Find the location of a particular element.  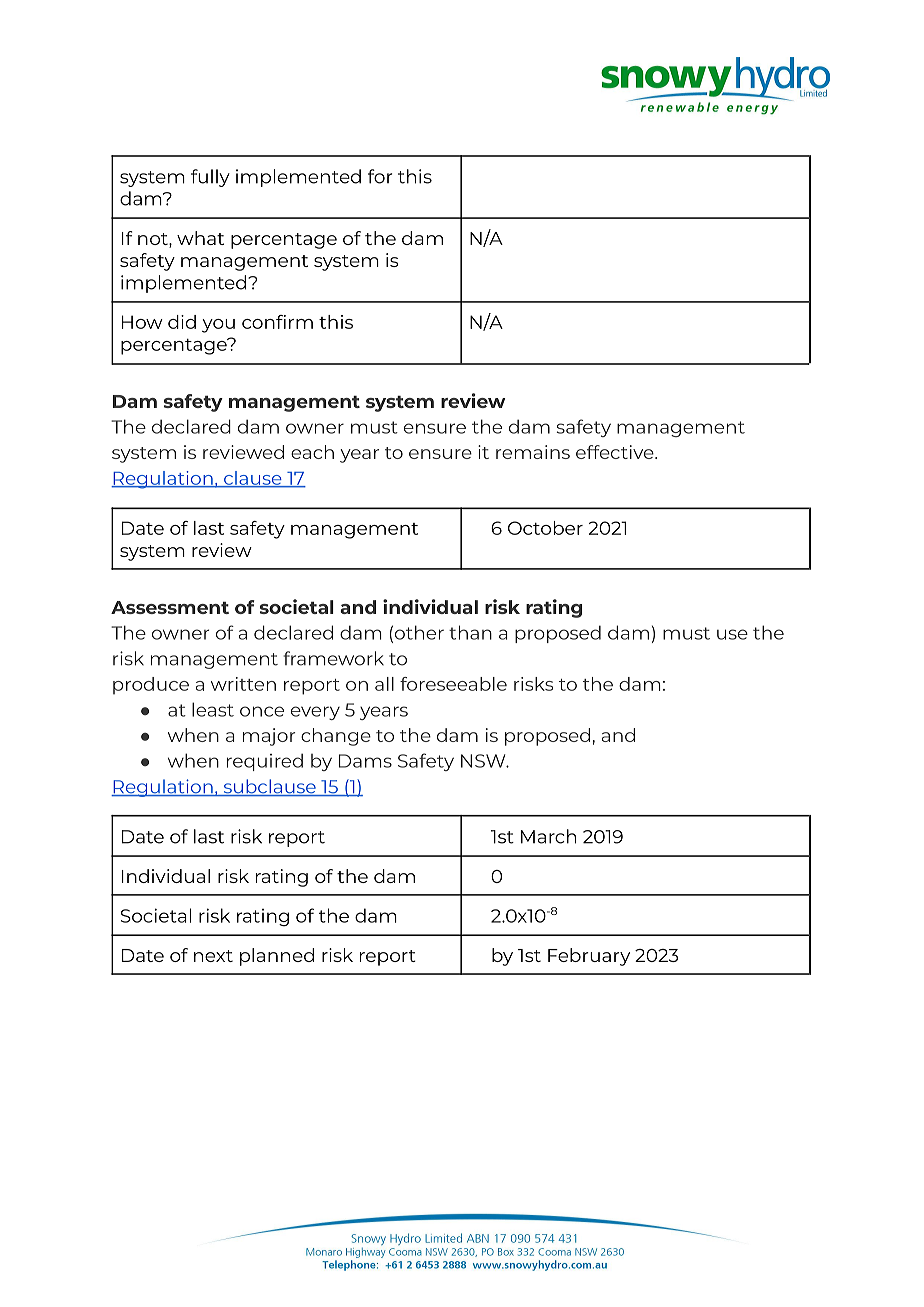

confirm is located at coordinates (277, 322).
